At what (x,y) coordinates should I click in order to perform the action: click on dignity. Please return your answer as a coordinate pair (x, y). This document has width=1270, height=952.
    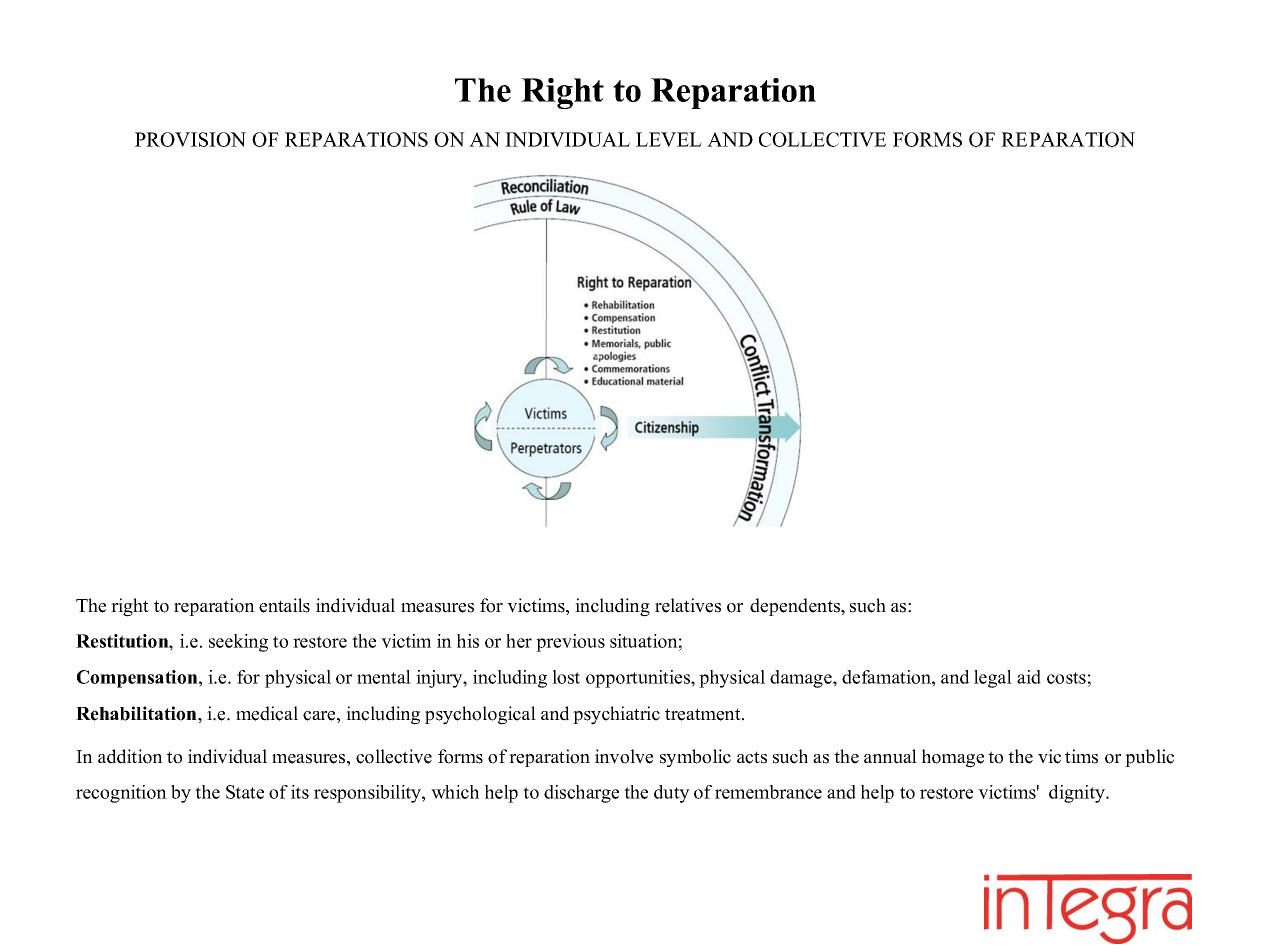
    Looking at the image, I should click on (1078, 794).
